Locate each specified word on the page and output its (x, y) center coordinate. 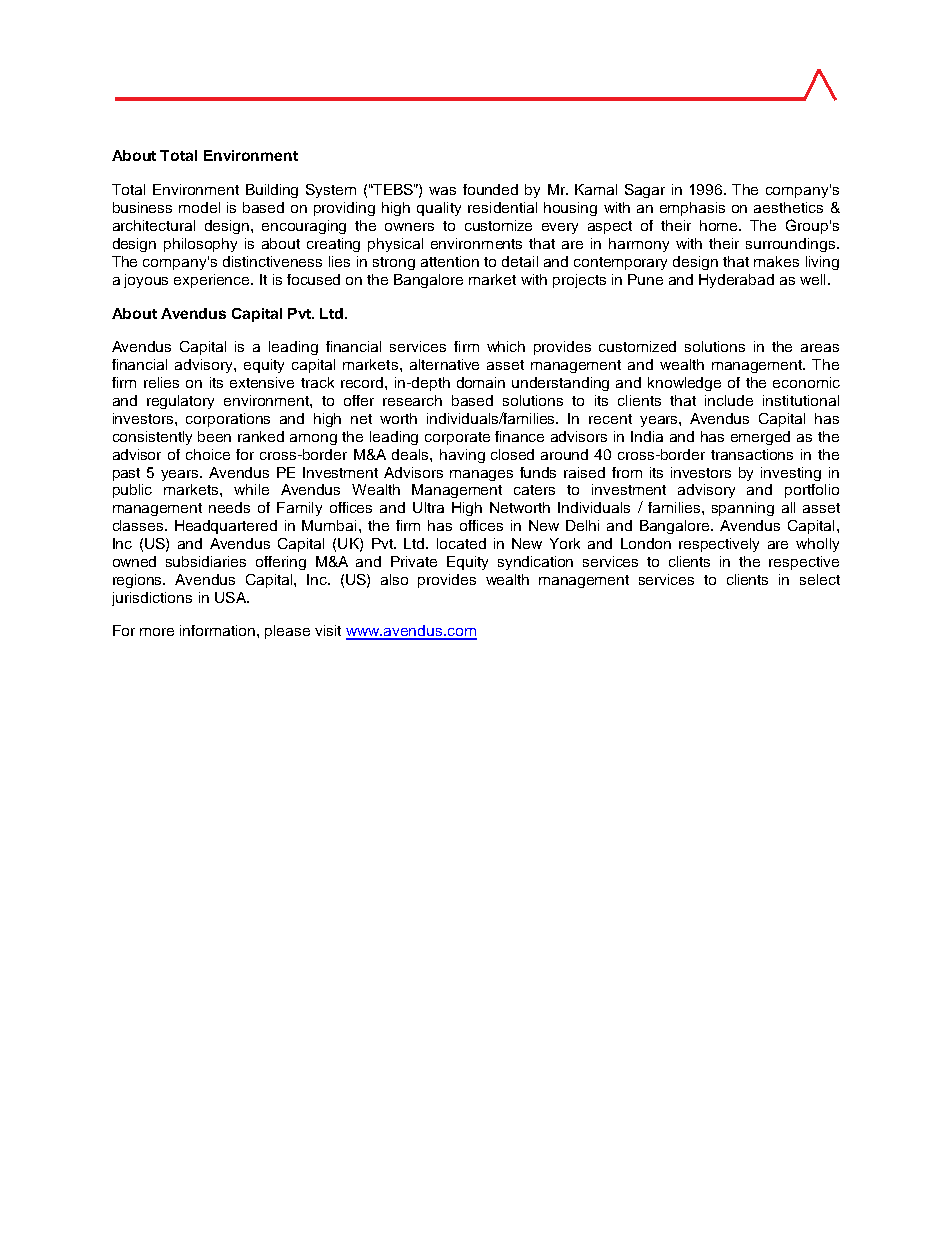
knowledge (684, 384)
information (219, 630)
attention (450, 261)
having (462, 456)
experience (213, 281)
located (461, 543)
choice (208, 454)
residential (502, 207)
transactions (752, 454)
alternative (444, 364)
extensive (262, 382)
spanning (743, 509)
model (199, 207)
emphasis (692, 209)
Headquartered (226, 527)
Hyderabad (736, 281)
